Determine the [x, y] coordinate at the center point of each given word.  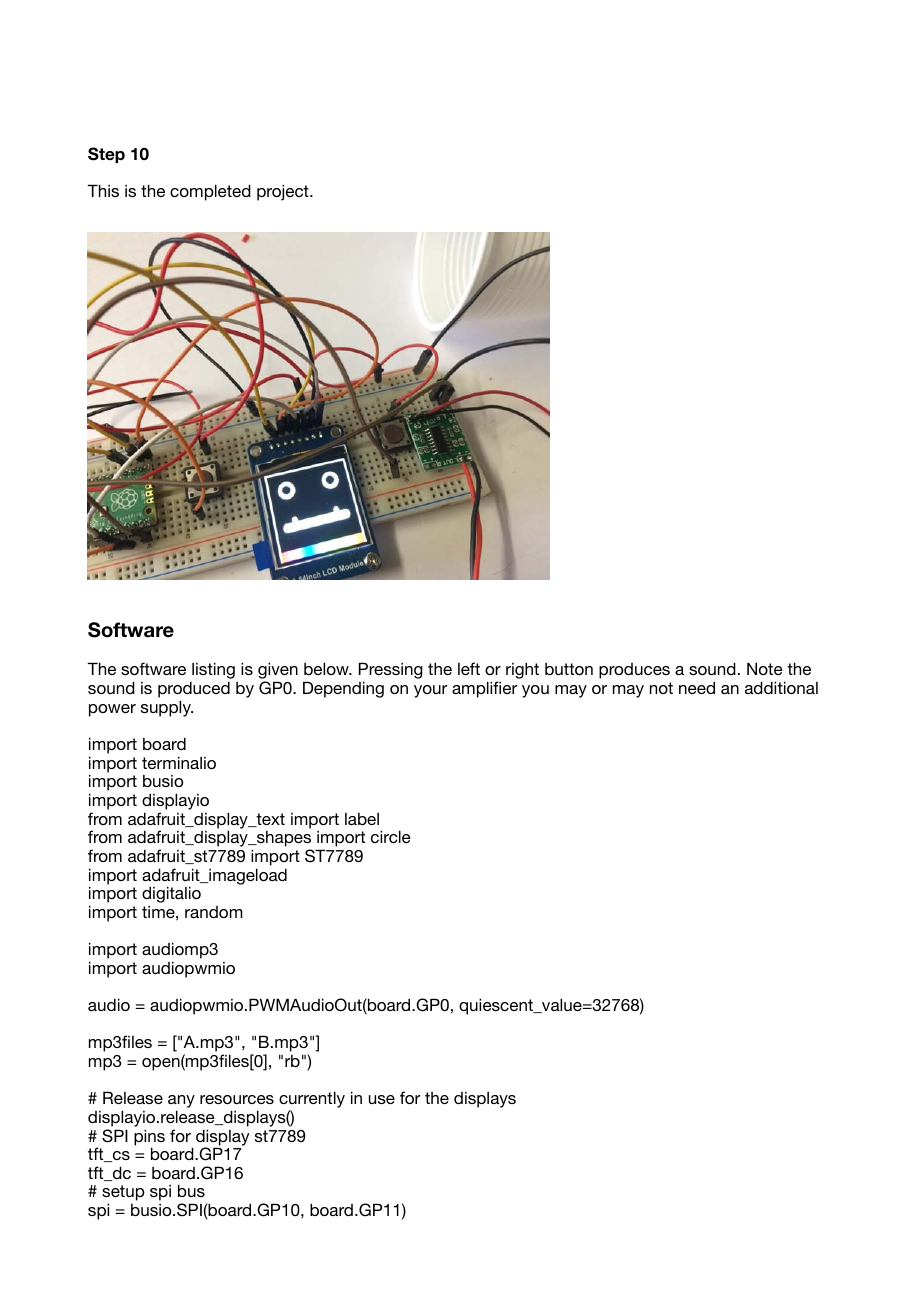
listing [212, 672]
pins [149, 1138]
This [103, 190]
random [214, 912]
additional [781, 687]
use [382, 1099]
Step [106, 155]
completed [210, 192]
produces [634, 671]
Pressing [391, 672]
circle [391, 836]
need [697, 687]
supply [167, 708]
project [284, 192]
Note [765, 668]
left [469, 668]
